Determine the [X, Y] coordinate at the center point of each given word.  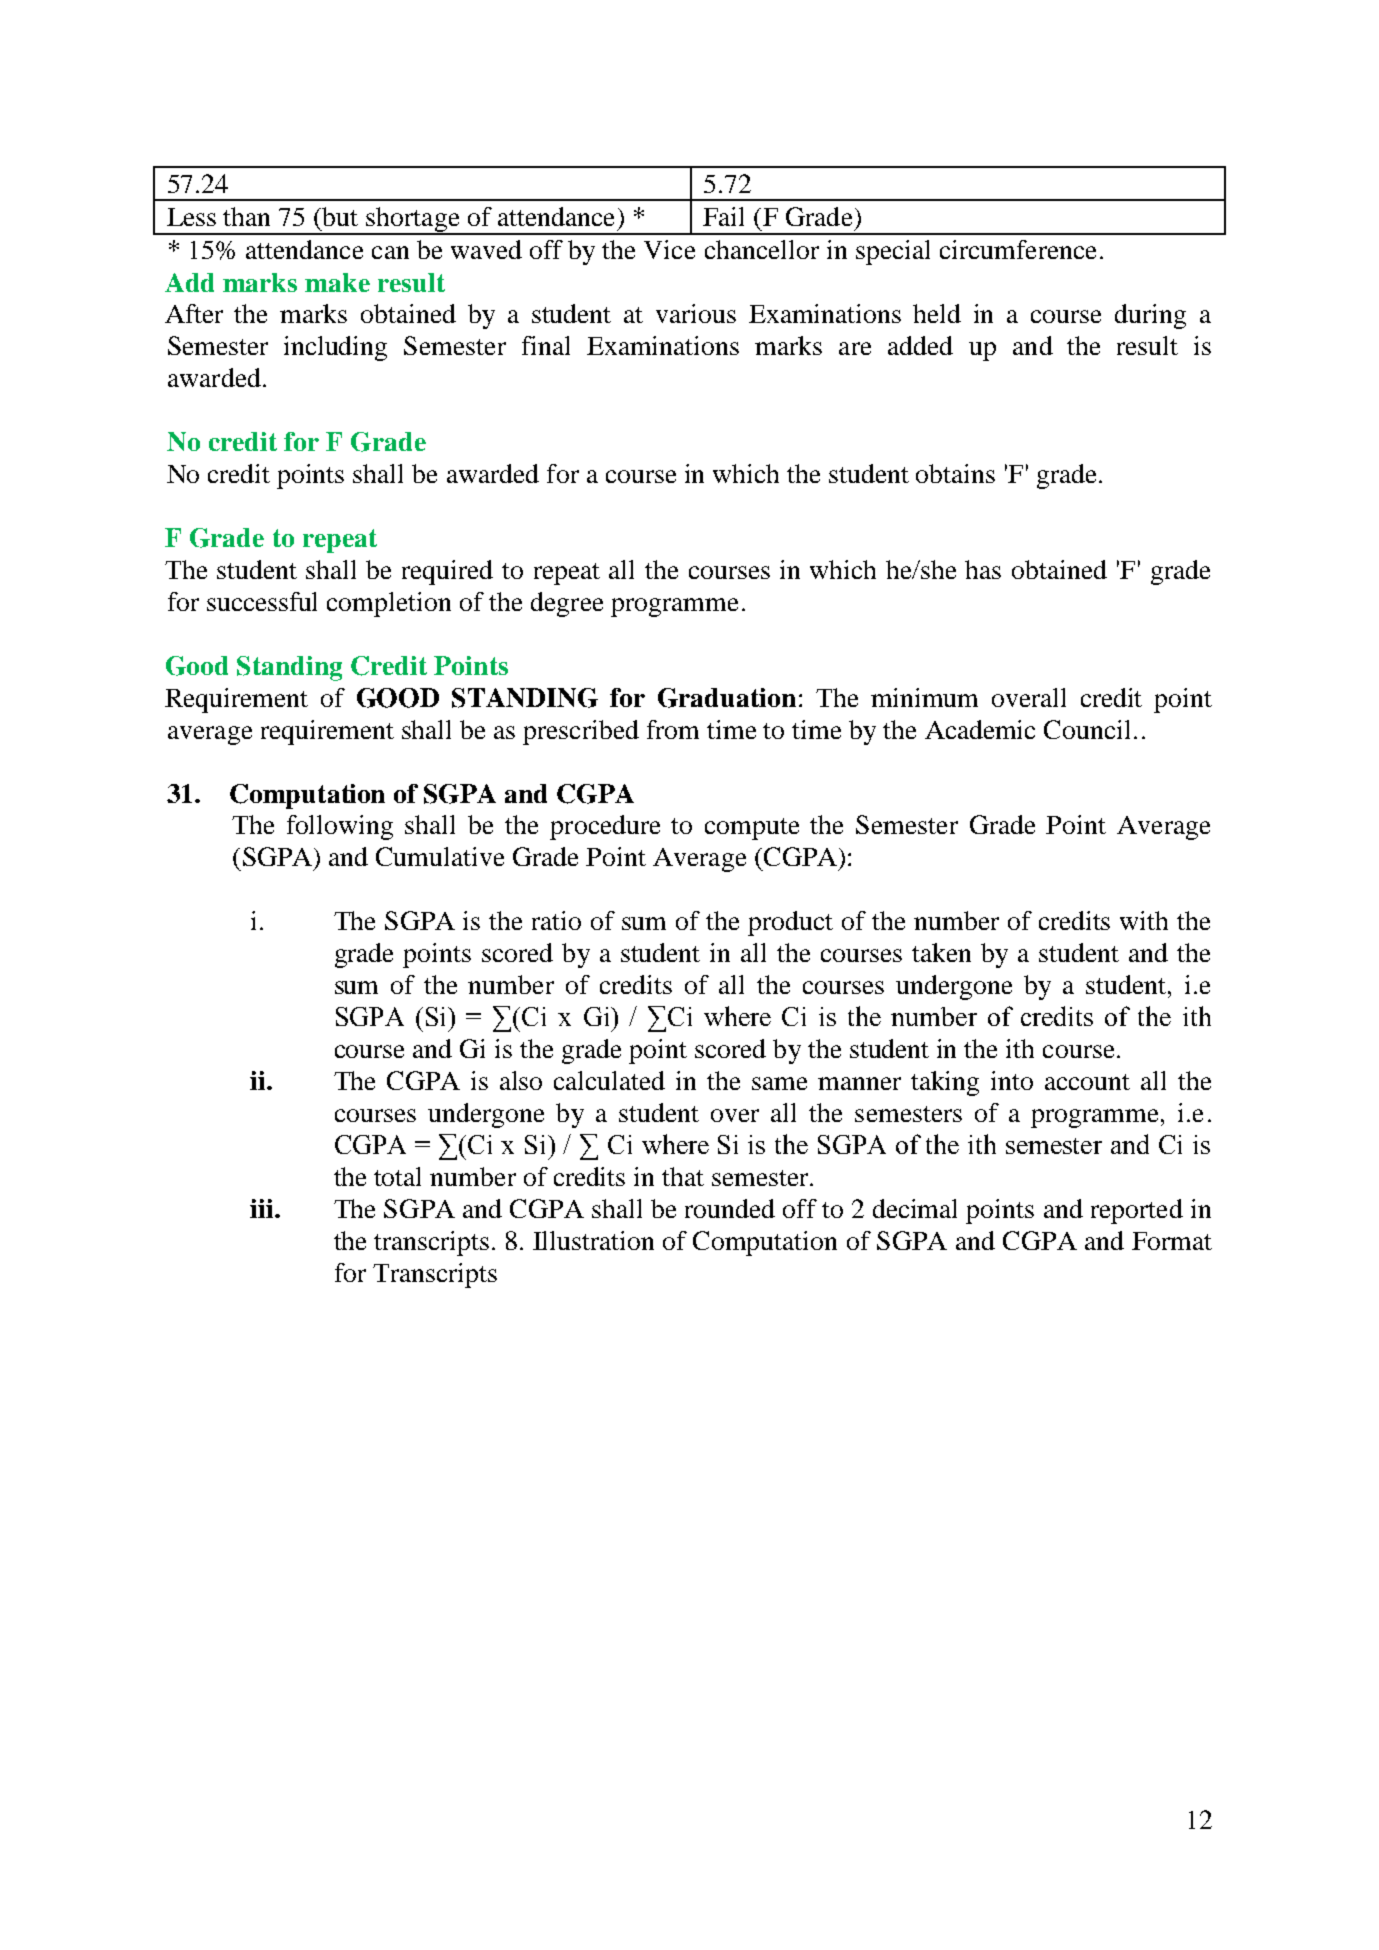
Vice [669, 249]
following [340, 827]
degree [567, 604]
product [790, 923]
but [340, 216]
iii [261, 1208]
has [983, 569]
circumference [1018, 249]
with [1144, 920]
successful [262, 601]
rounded [730, 1208]
